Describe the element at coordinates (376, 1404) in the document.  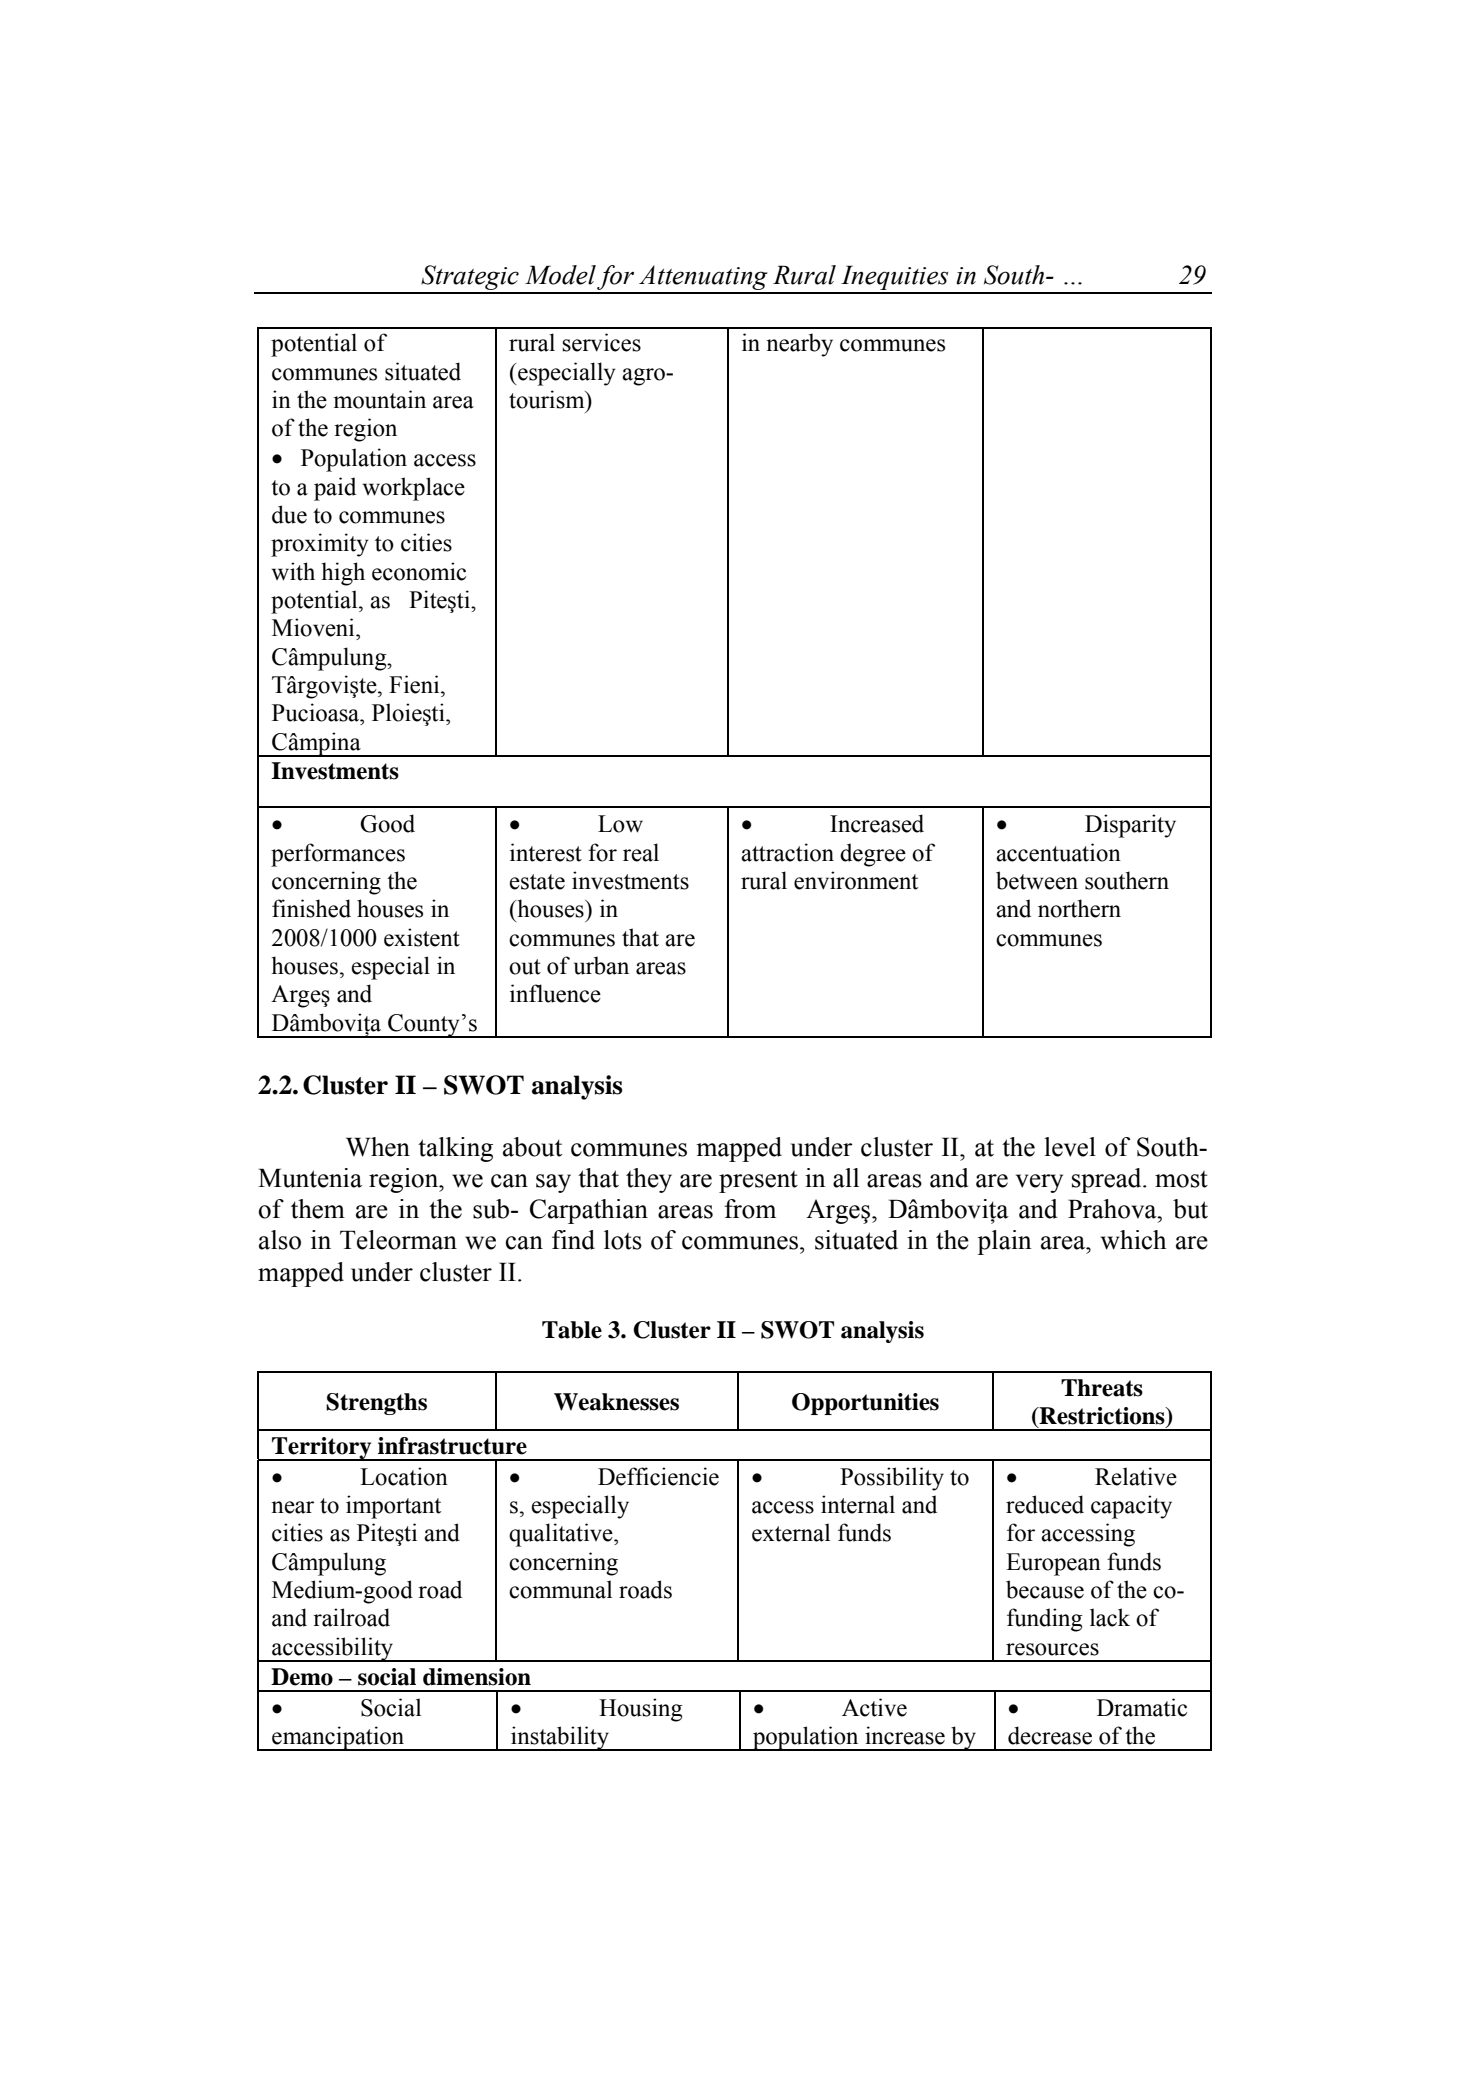
I see `Strengths` at that location.
